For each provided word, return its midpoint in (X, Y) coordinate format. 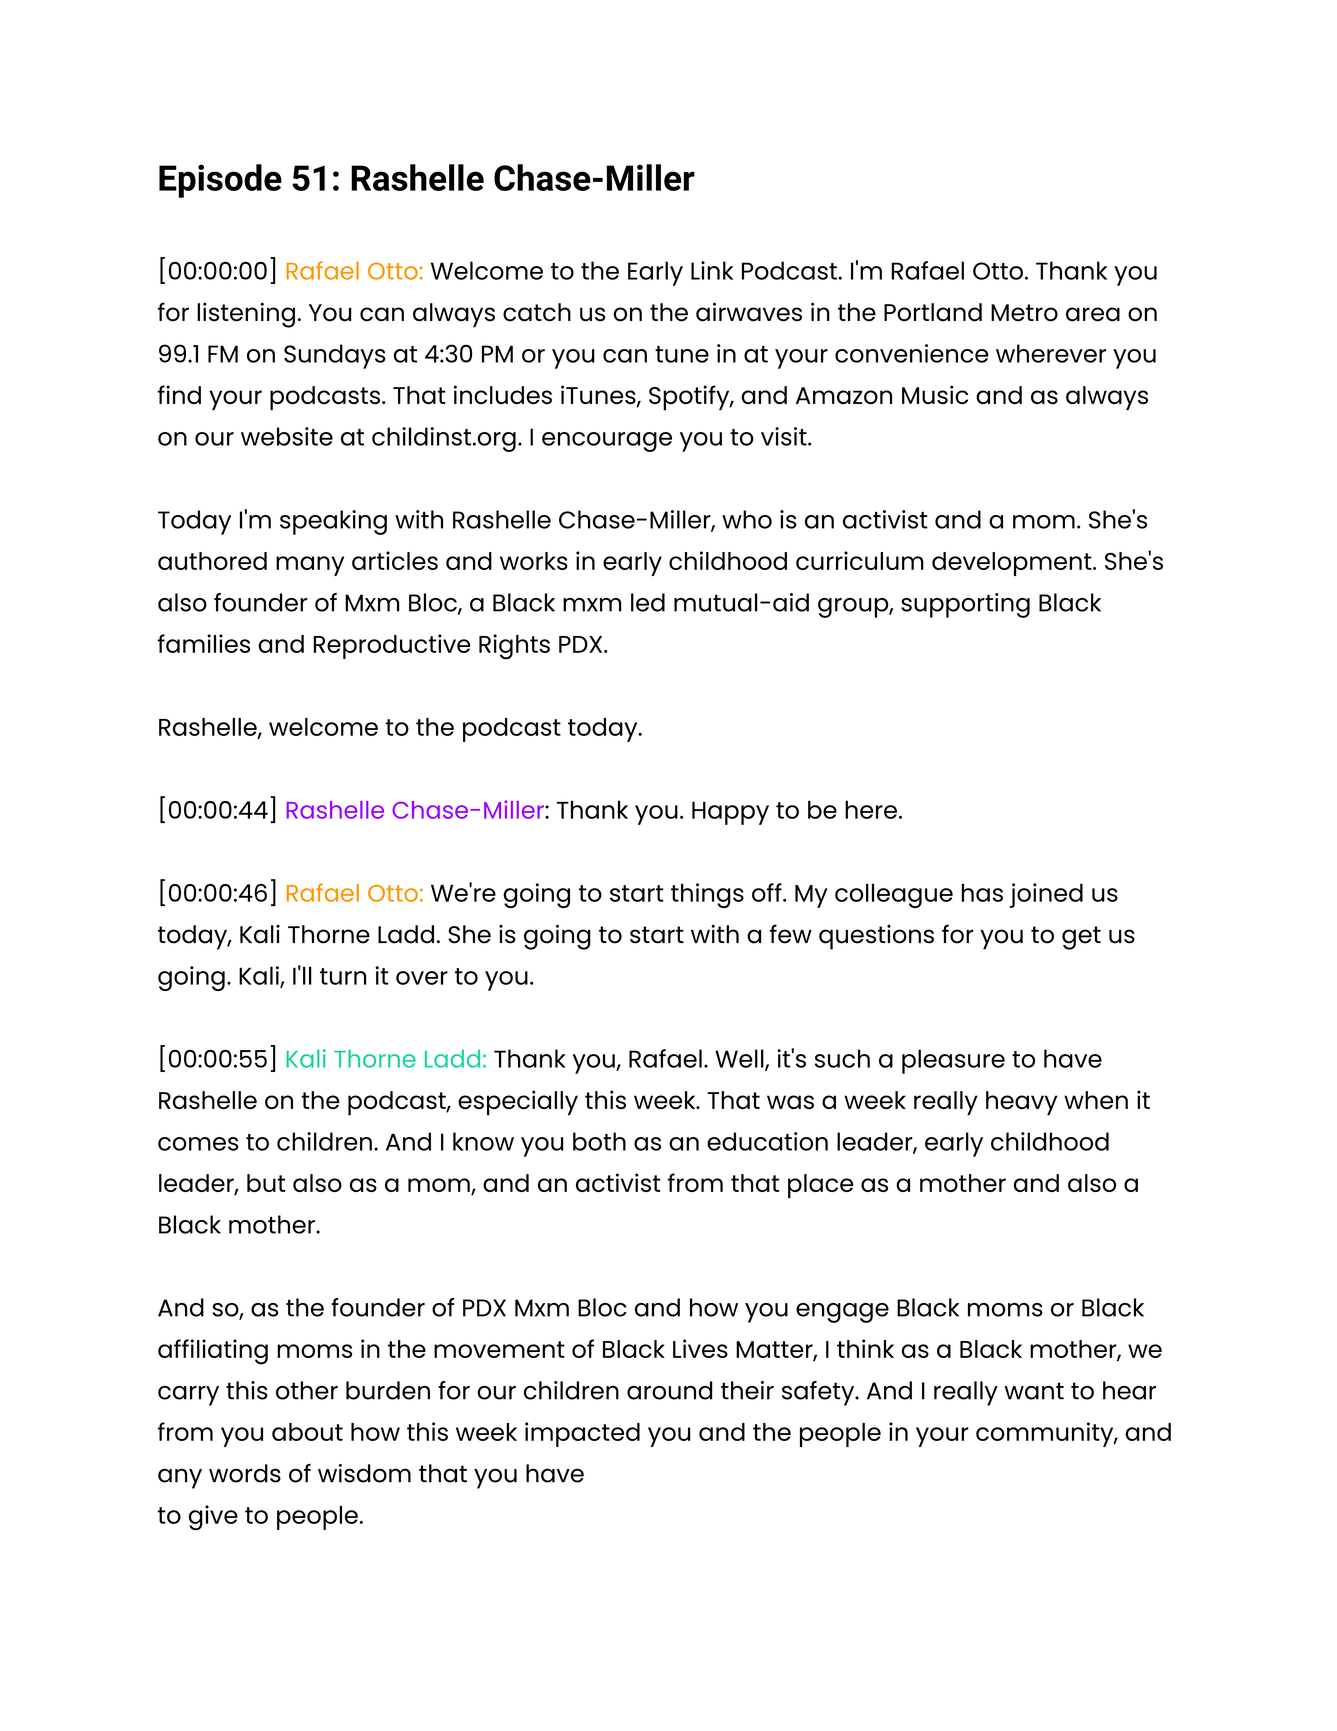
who (747, 519)
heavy (1022, 1103)
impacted (582, 1434)
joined (1046, 895)
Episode (220, 181)
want (1034, 1391)
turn (343, 976)
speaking (333, 522)
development (1013, 564)
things (707, 895)
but (266, 1183)
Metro (1024, 313)
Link (712, 270)
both (599, 1141)
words (245, 1473)
